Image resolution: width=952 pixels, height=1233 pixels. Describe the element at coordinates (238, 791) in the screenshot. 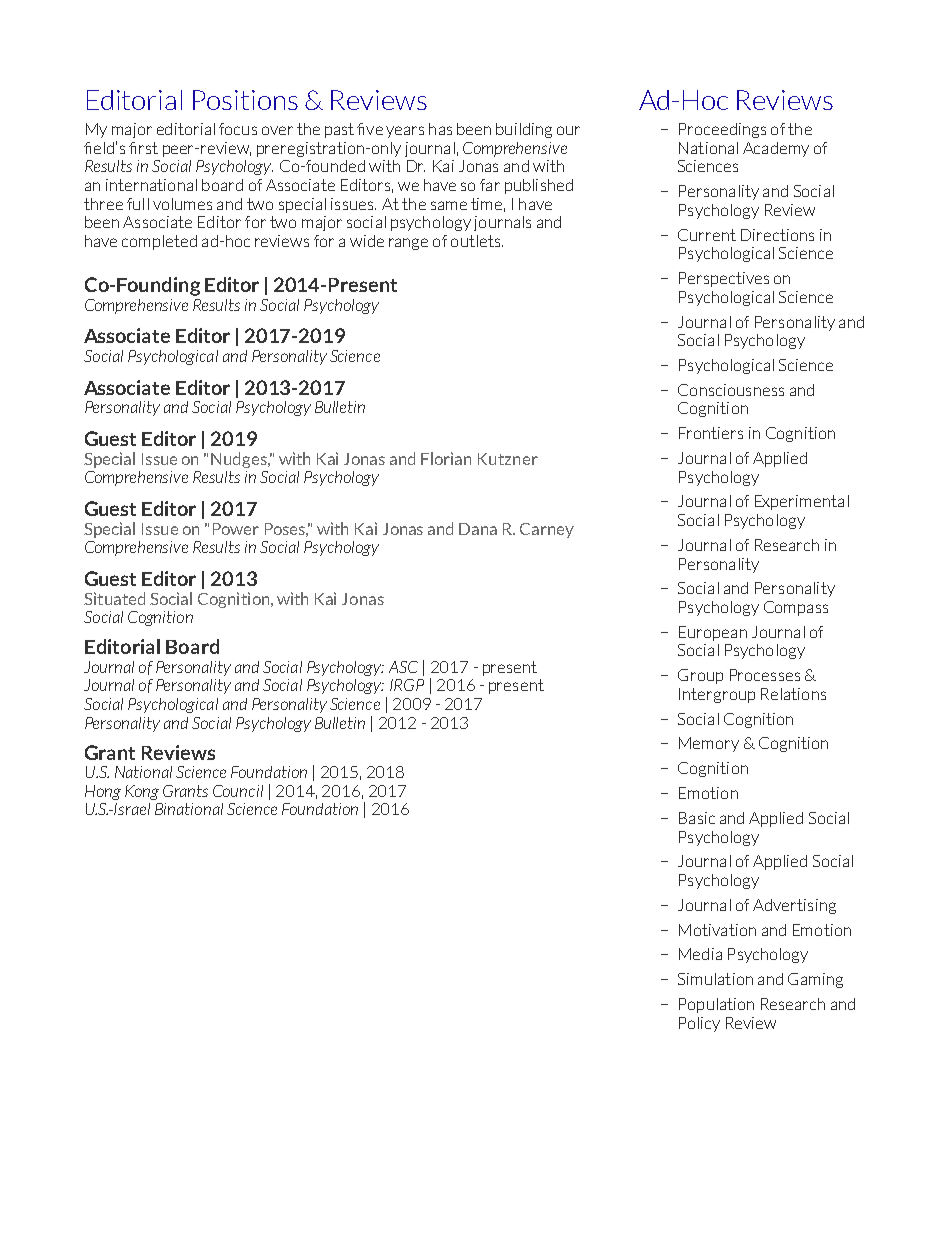

I see `Council` at that location.
